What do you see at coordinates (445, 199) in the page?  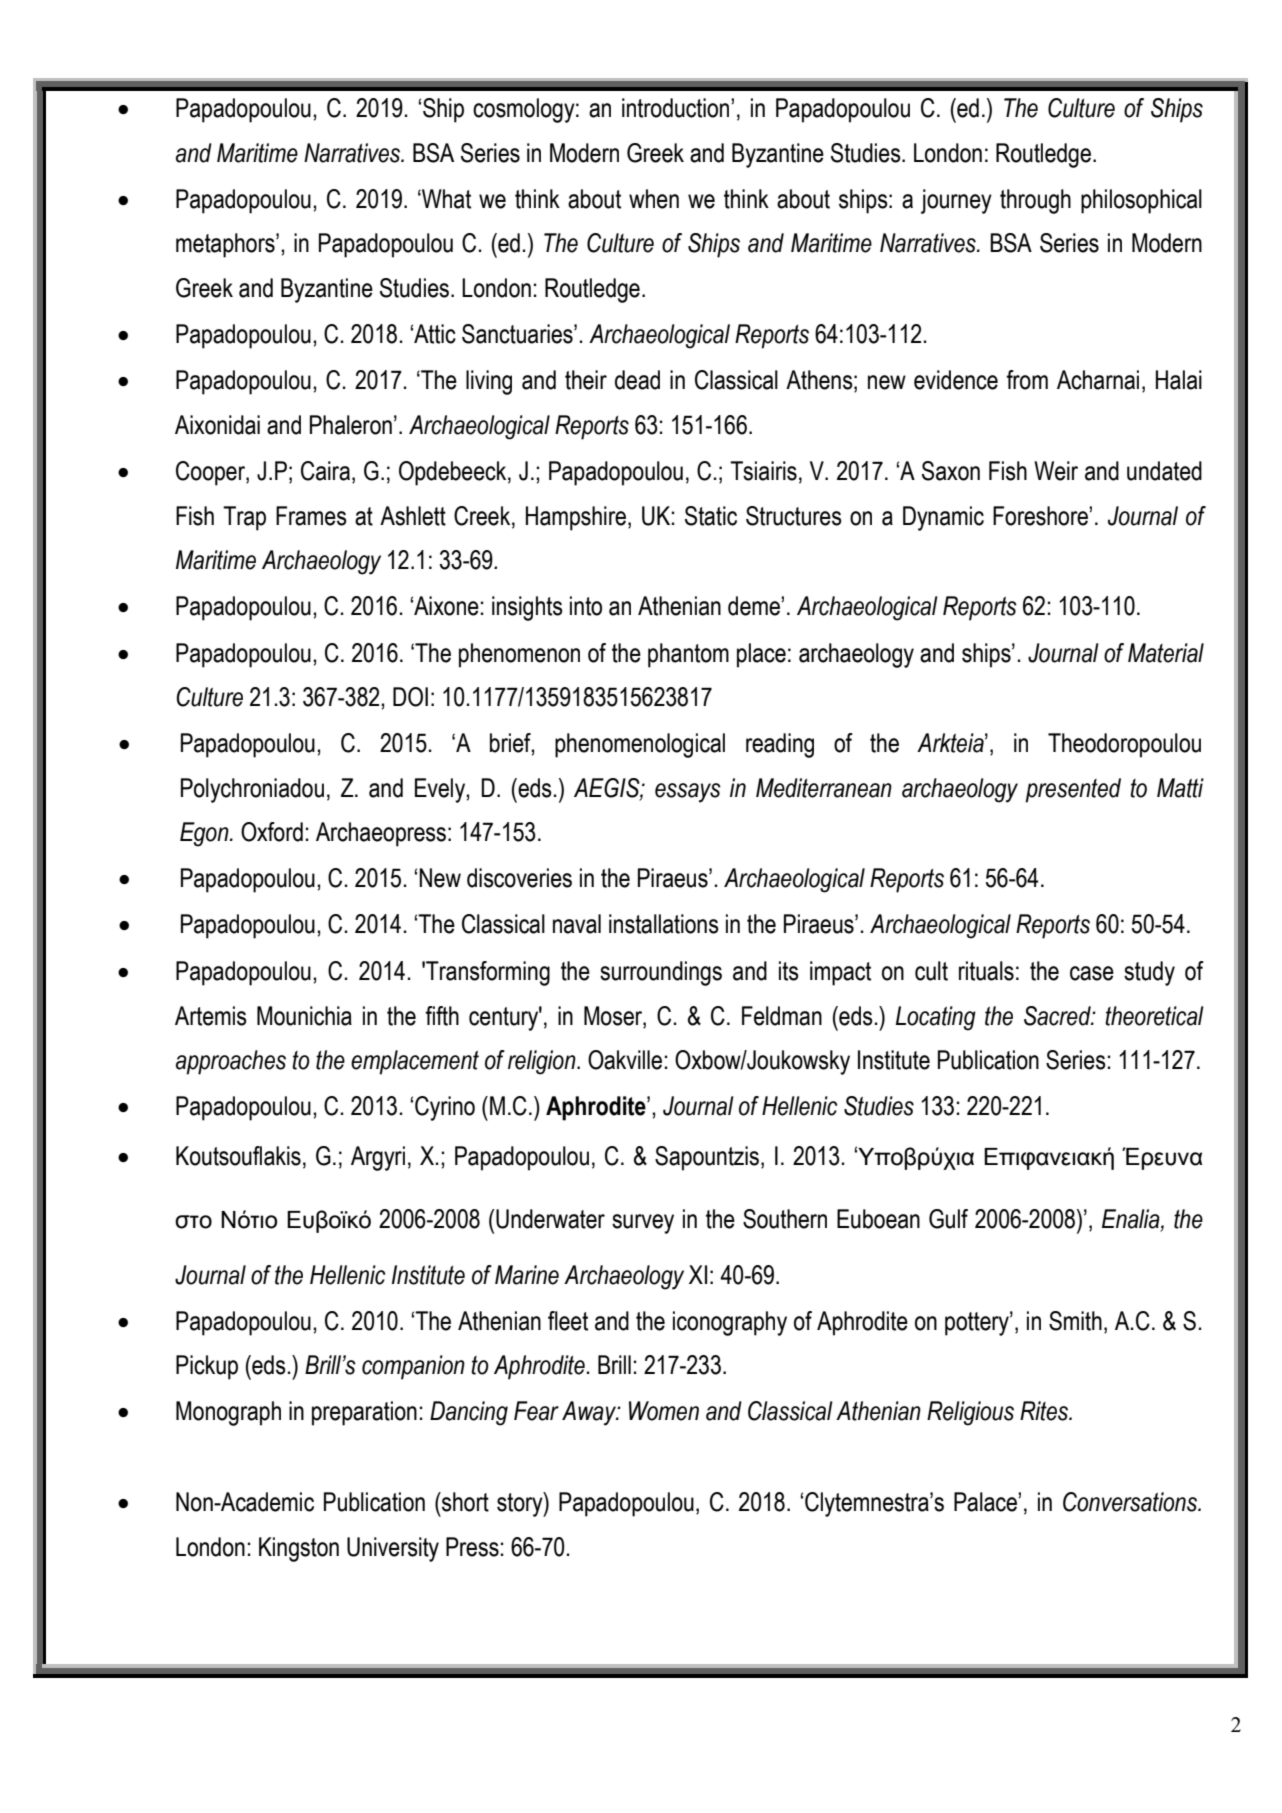 I see `What` at bounding box center [445, 199].
